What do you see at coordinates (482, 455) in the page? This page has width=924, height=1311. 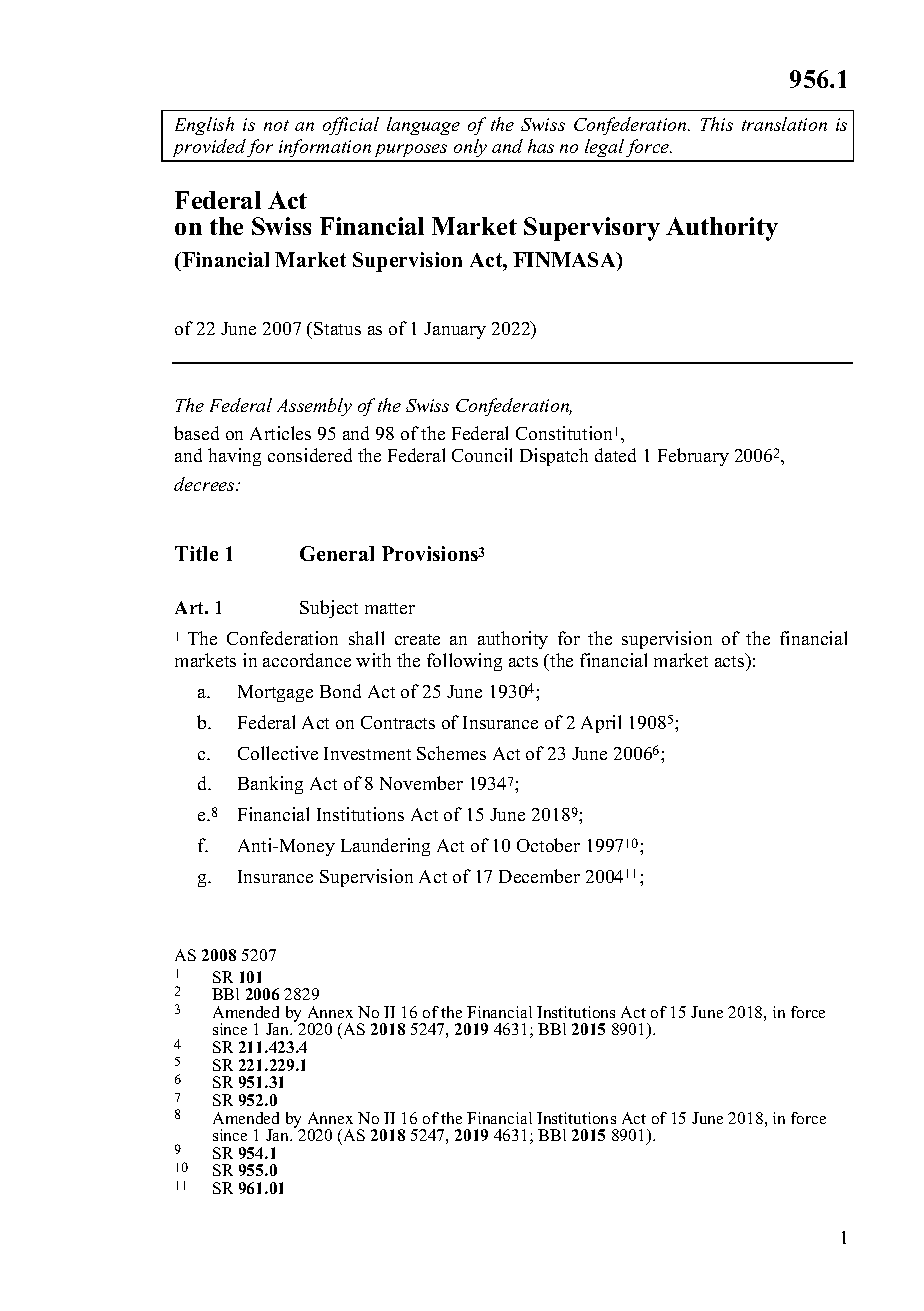 I see `Council` at bounding box center [482, 455].
